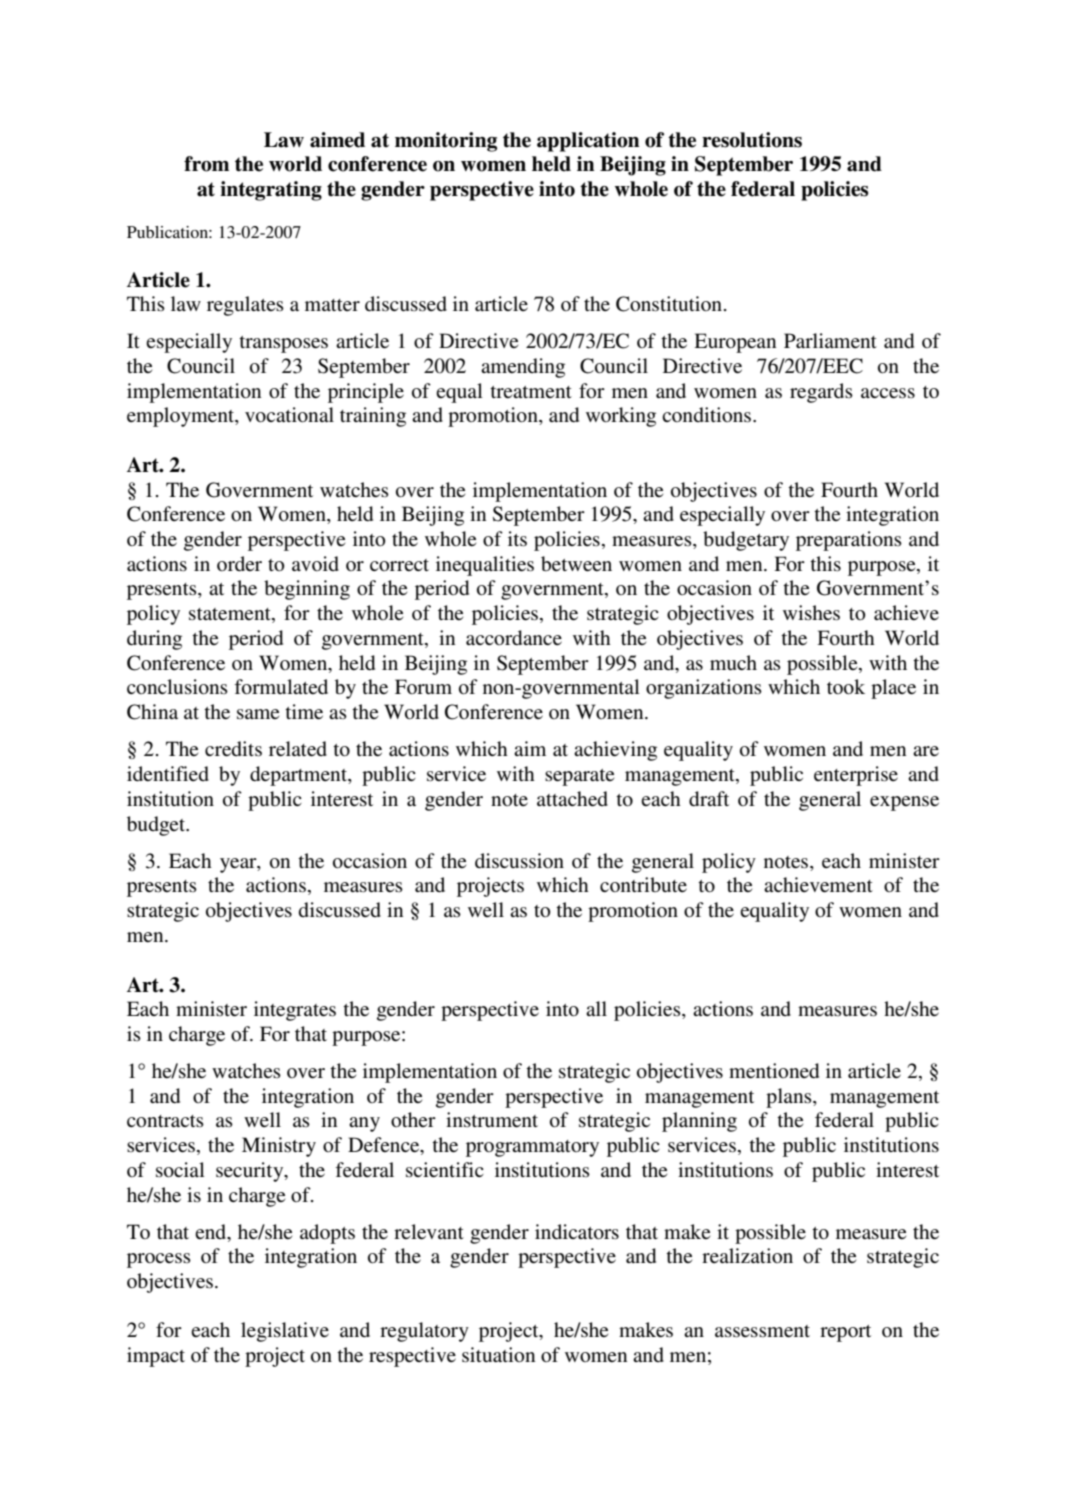 This screenshot has width=1066, height=1509. What do you see at coordinates (856, 776) in the screenshot?
I see `enterprise` at bounding box center [856, 776].
